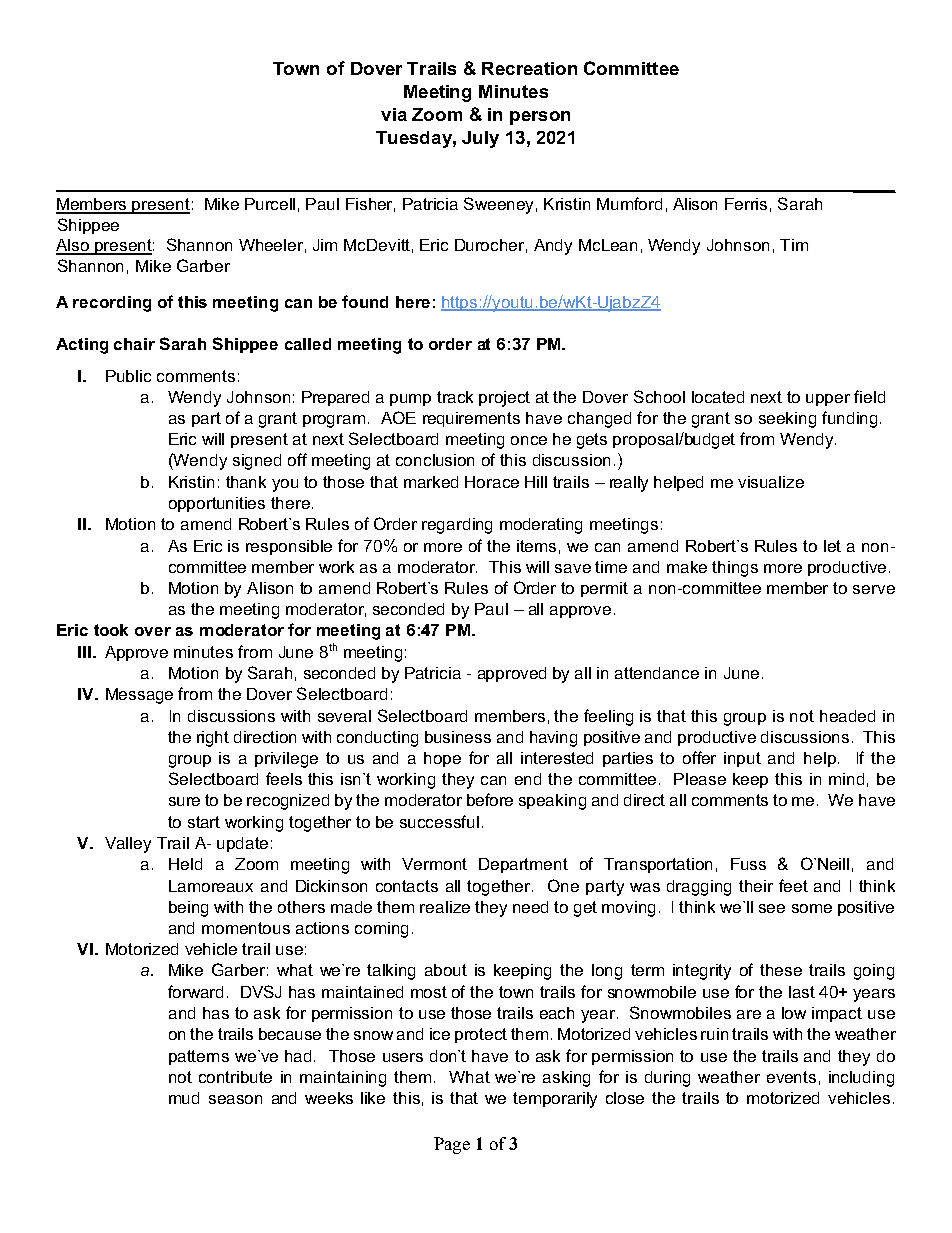 This screenshot has width=952, height=1233. Describe the element at coordinates (791, 1077) in the screenshot. I see `events` at that location.
